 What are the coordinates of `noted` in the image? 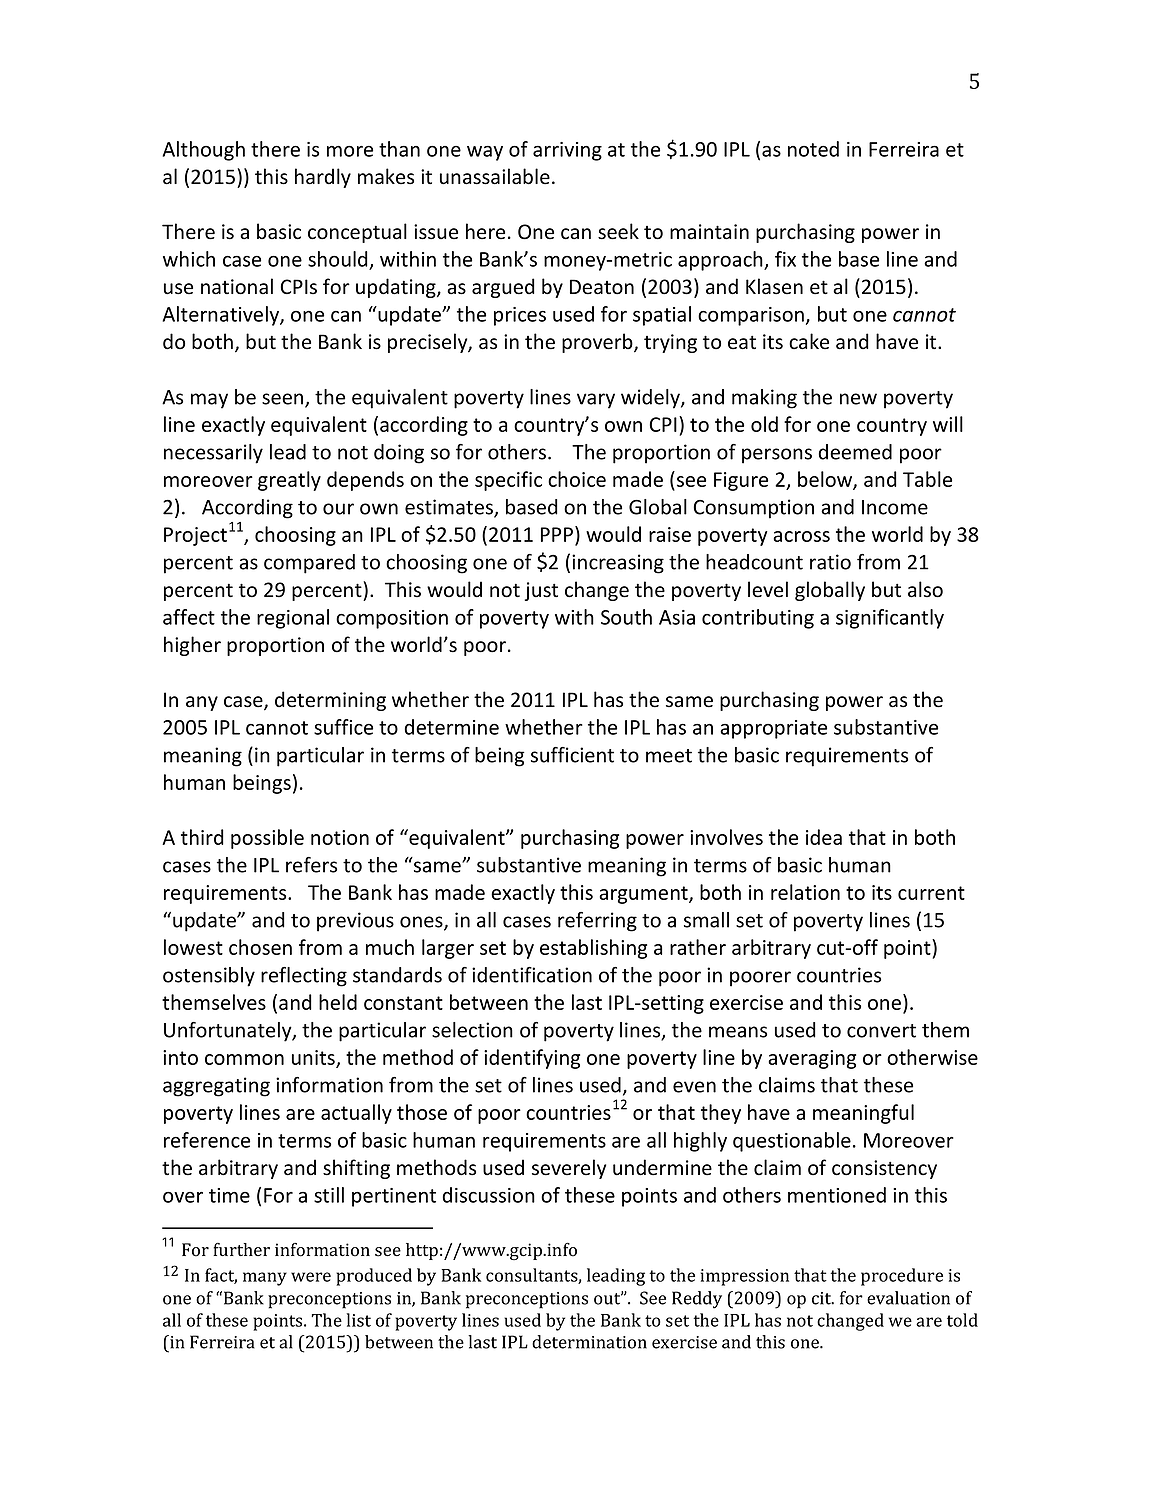 It's located at (813, 149).
